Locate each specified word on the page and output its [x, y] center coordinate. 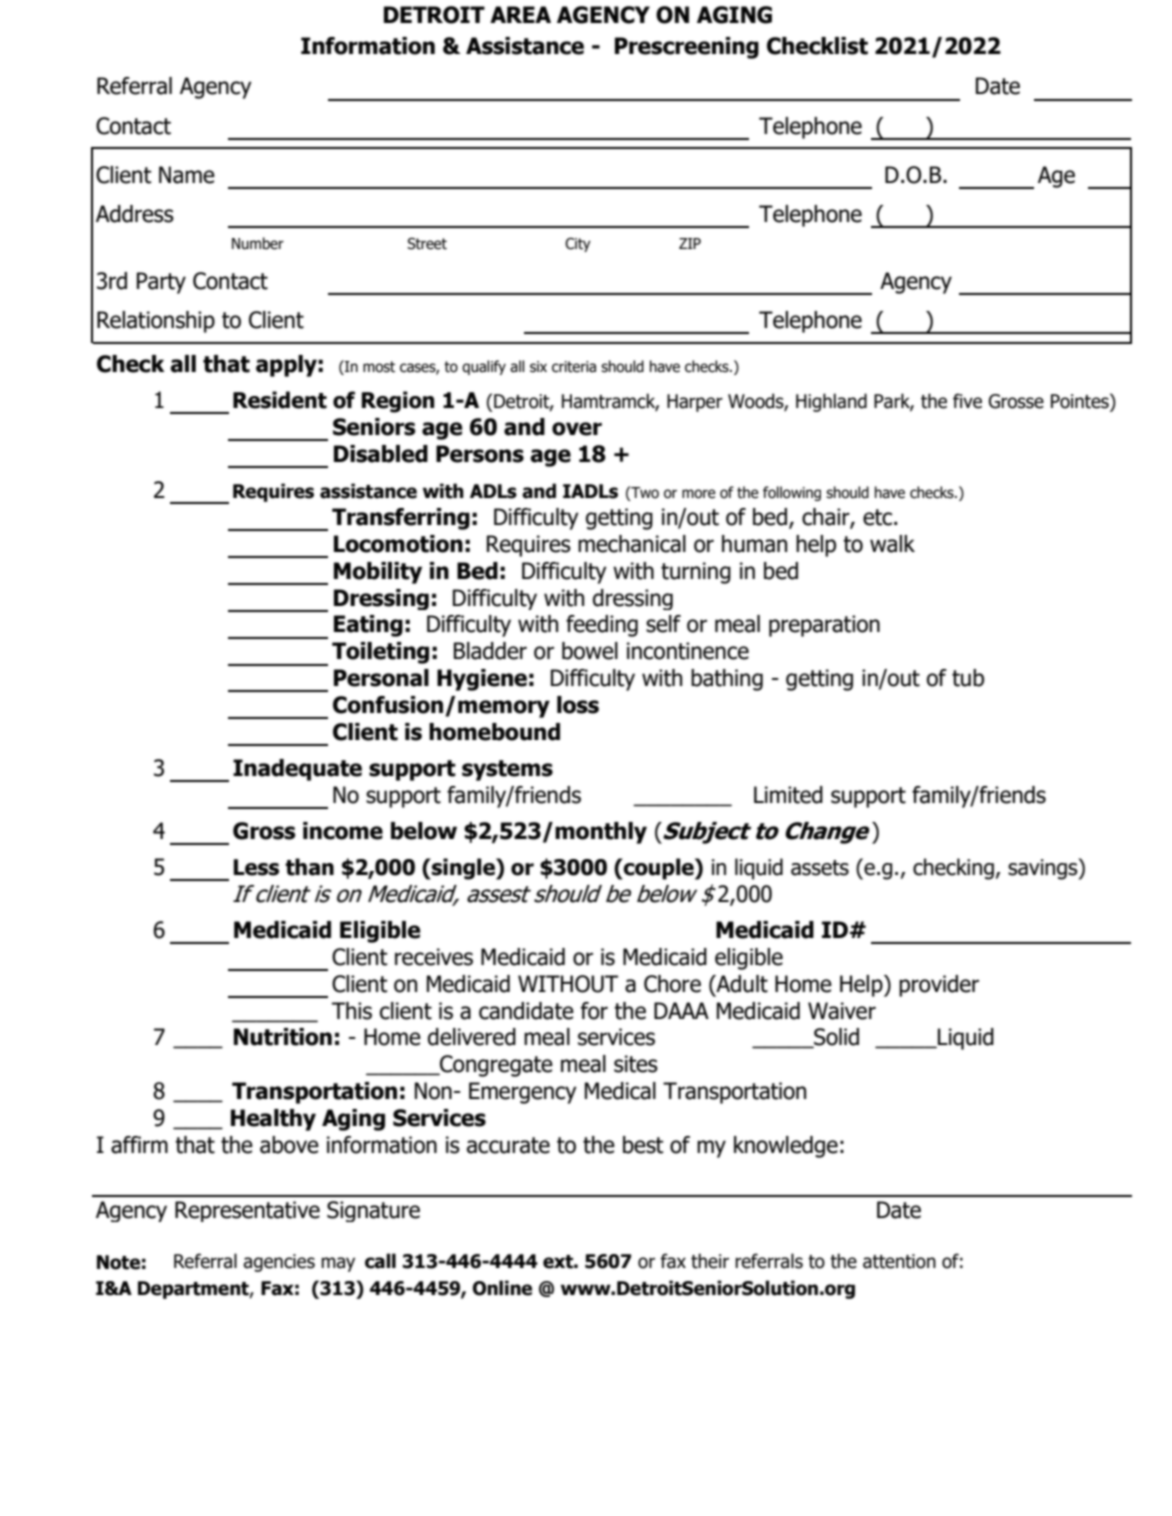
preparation [824, 626]
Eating [368, 626]
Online [502, 1288]
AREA [520, 14]
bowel [590, 651]
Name [187, 175]
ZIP [690, 243]
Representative [247, 1211]
